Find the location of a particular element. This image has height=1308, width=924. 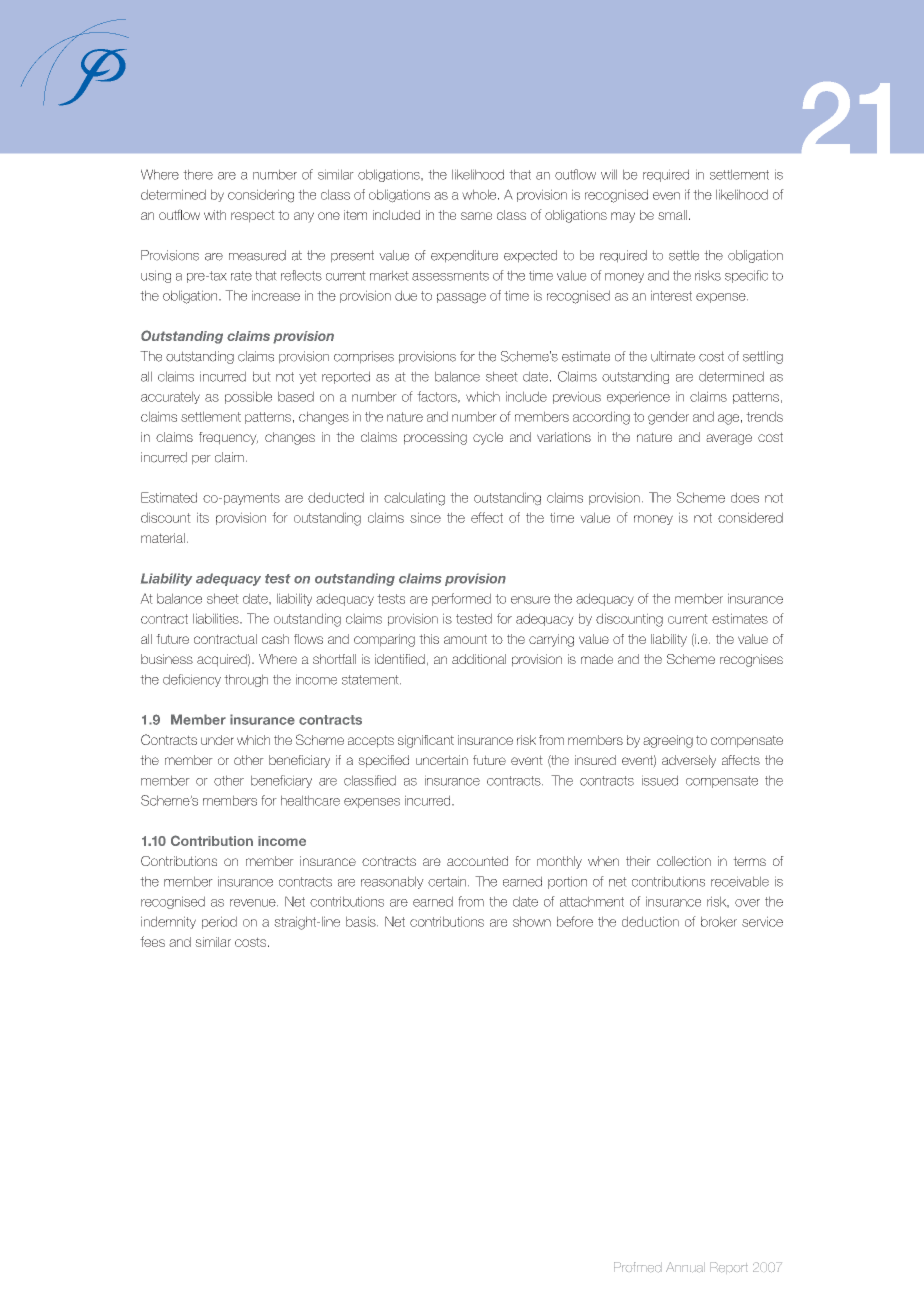

additional is located at coordinates (479, 659).
